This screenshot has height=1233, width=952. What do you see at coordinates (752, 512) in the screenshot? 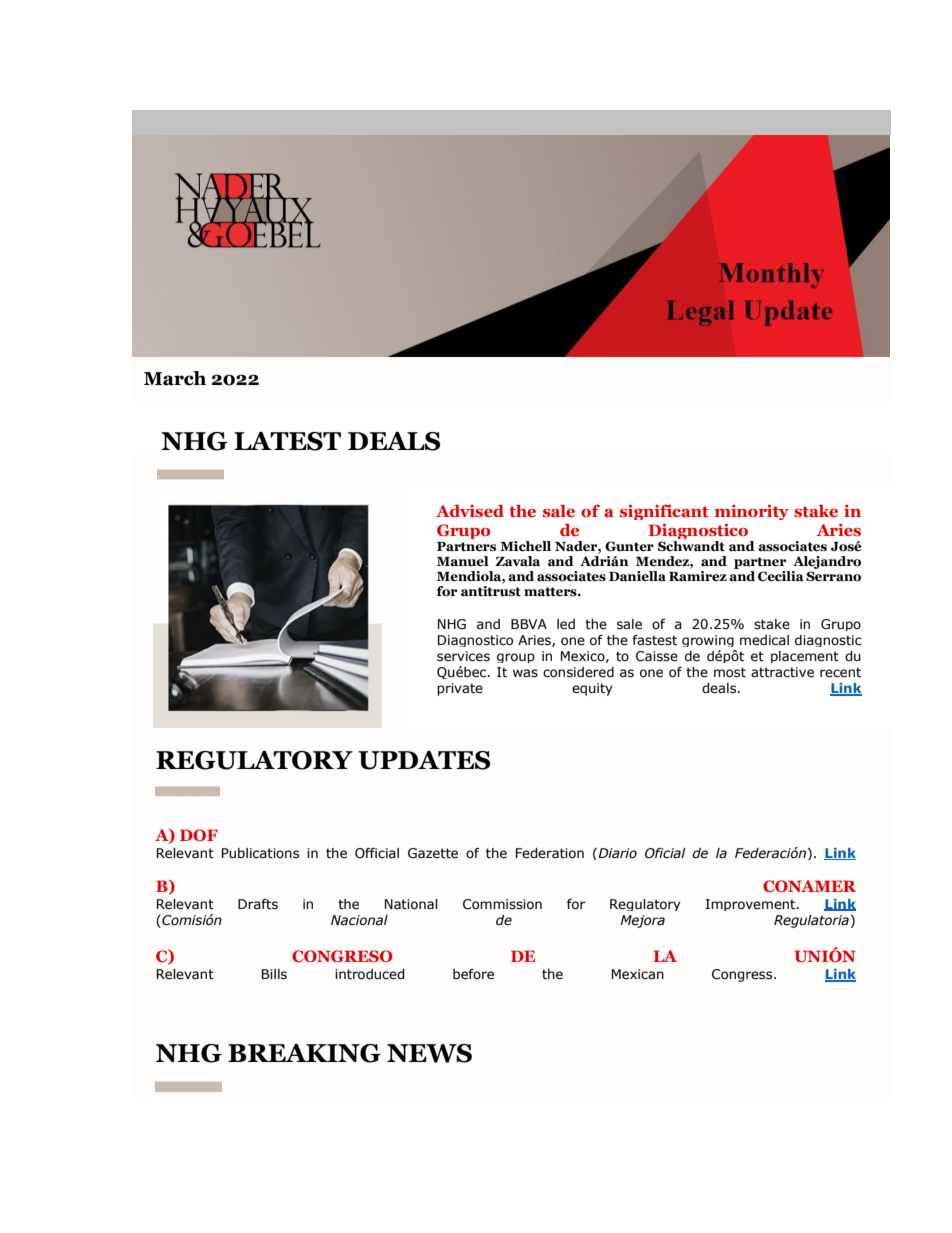
I see `minority` at bounding box center [752, 512].
